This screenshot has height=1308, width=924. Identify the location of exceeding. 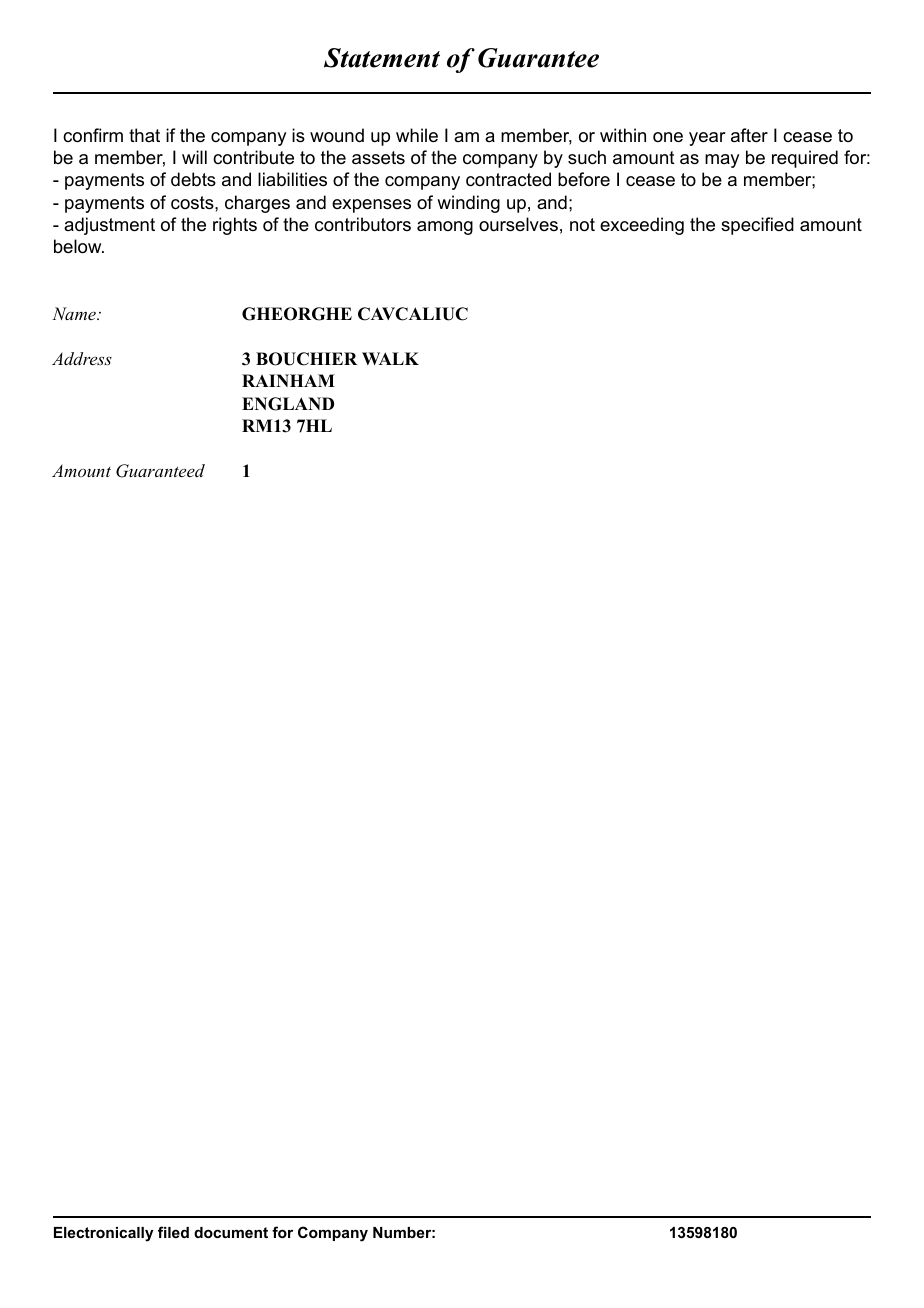
(642, 226).
